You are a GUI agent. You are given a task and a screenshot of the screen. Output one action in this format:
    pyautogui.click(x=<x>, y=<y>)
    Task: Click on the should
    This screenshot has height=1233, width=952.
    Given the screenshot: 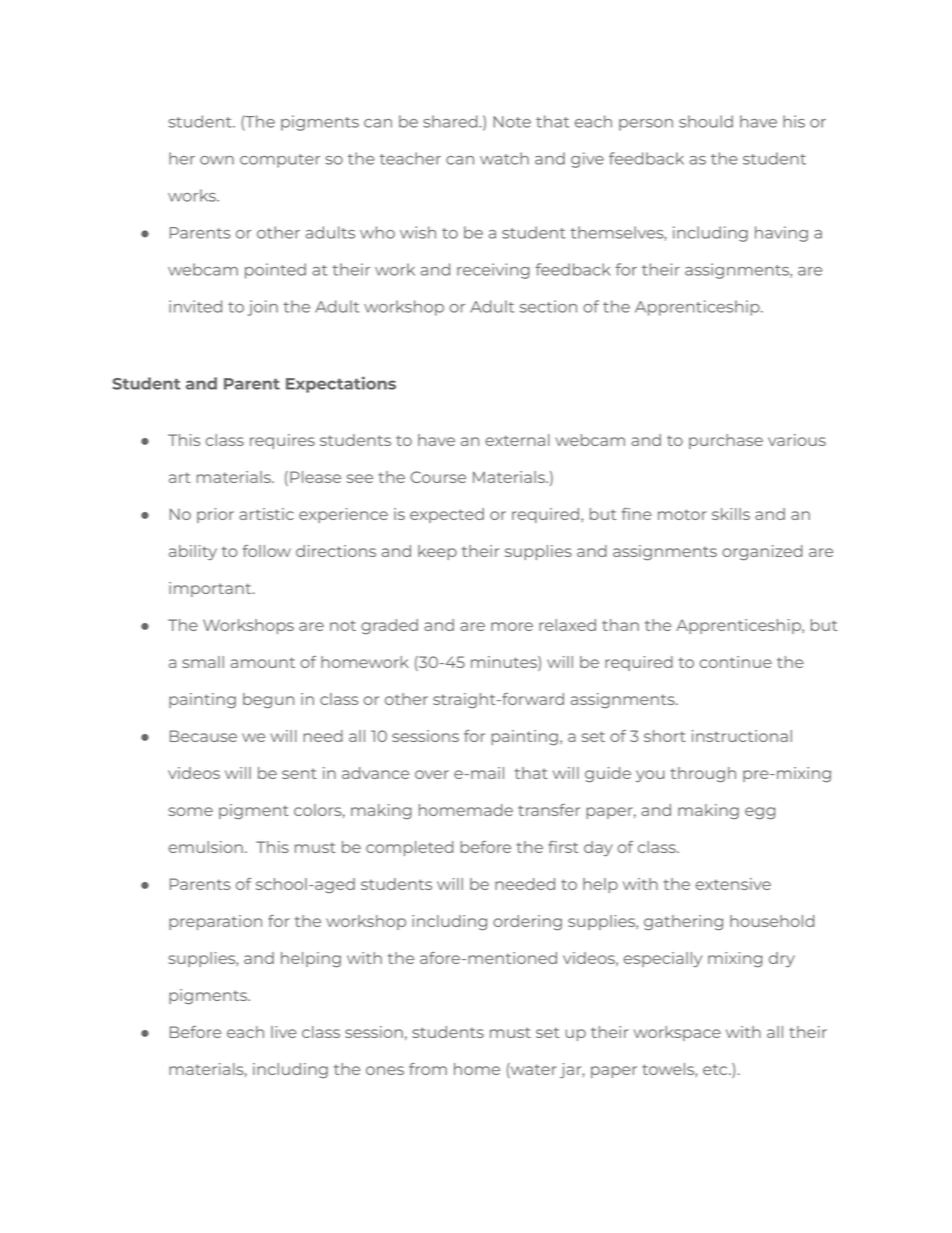 What is the action you would take?
    pyautogui.click(x=706, y=121)
